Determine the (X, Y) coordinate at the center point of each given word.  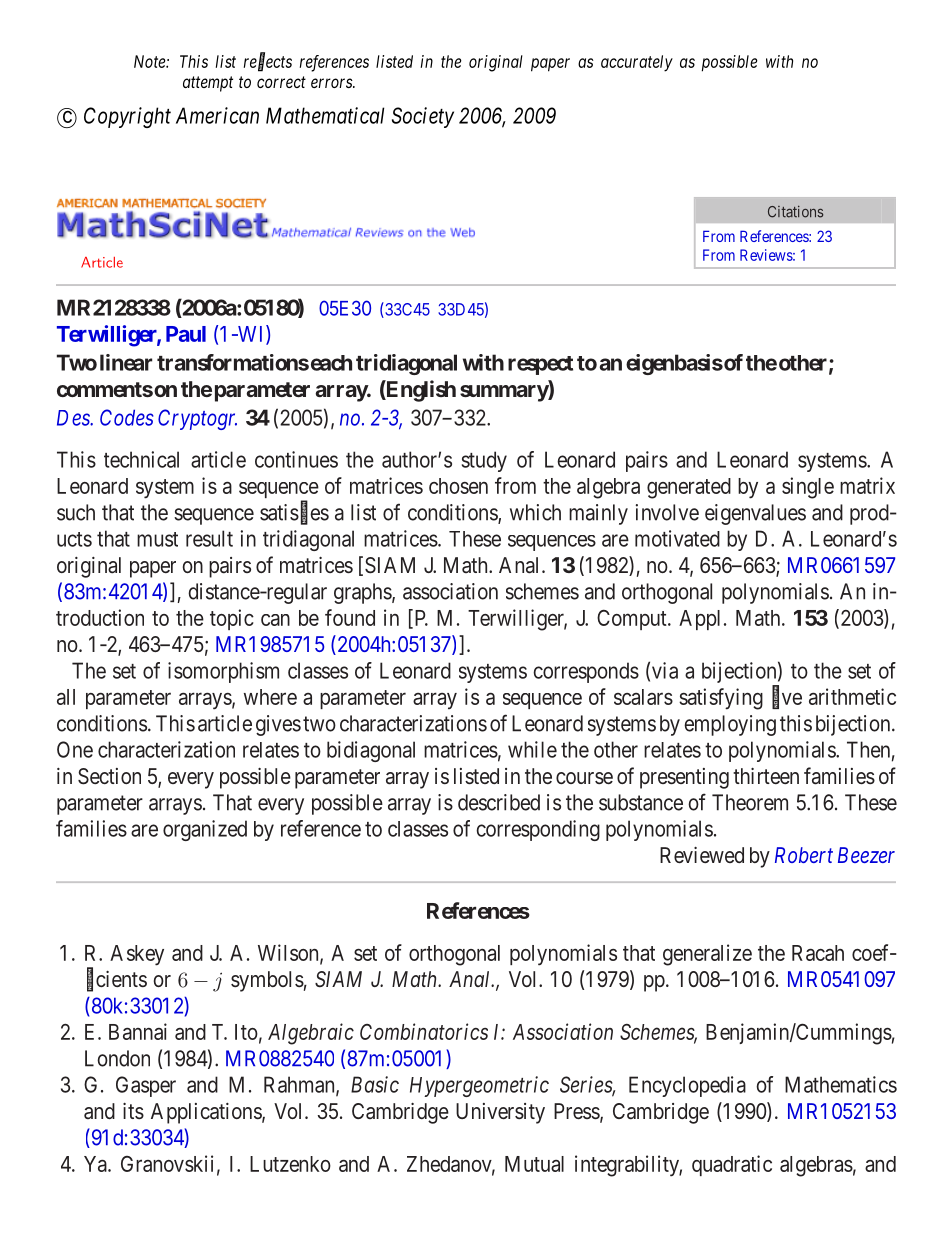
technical (141, 459)
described (499, 802)
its (133, 1111)
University (500, 1113)
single (808, 488)
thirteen (766, 776)
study (484, 461)
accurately (637, 63)
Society (423, 117)
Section (109, 776)
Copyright (127, 117)
